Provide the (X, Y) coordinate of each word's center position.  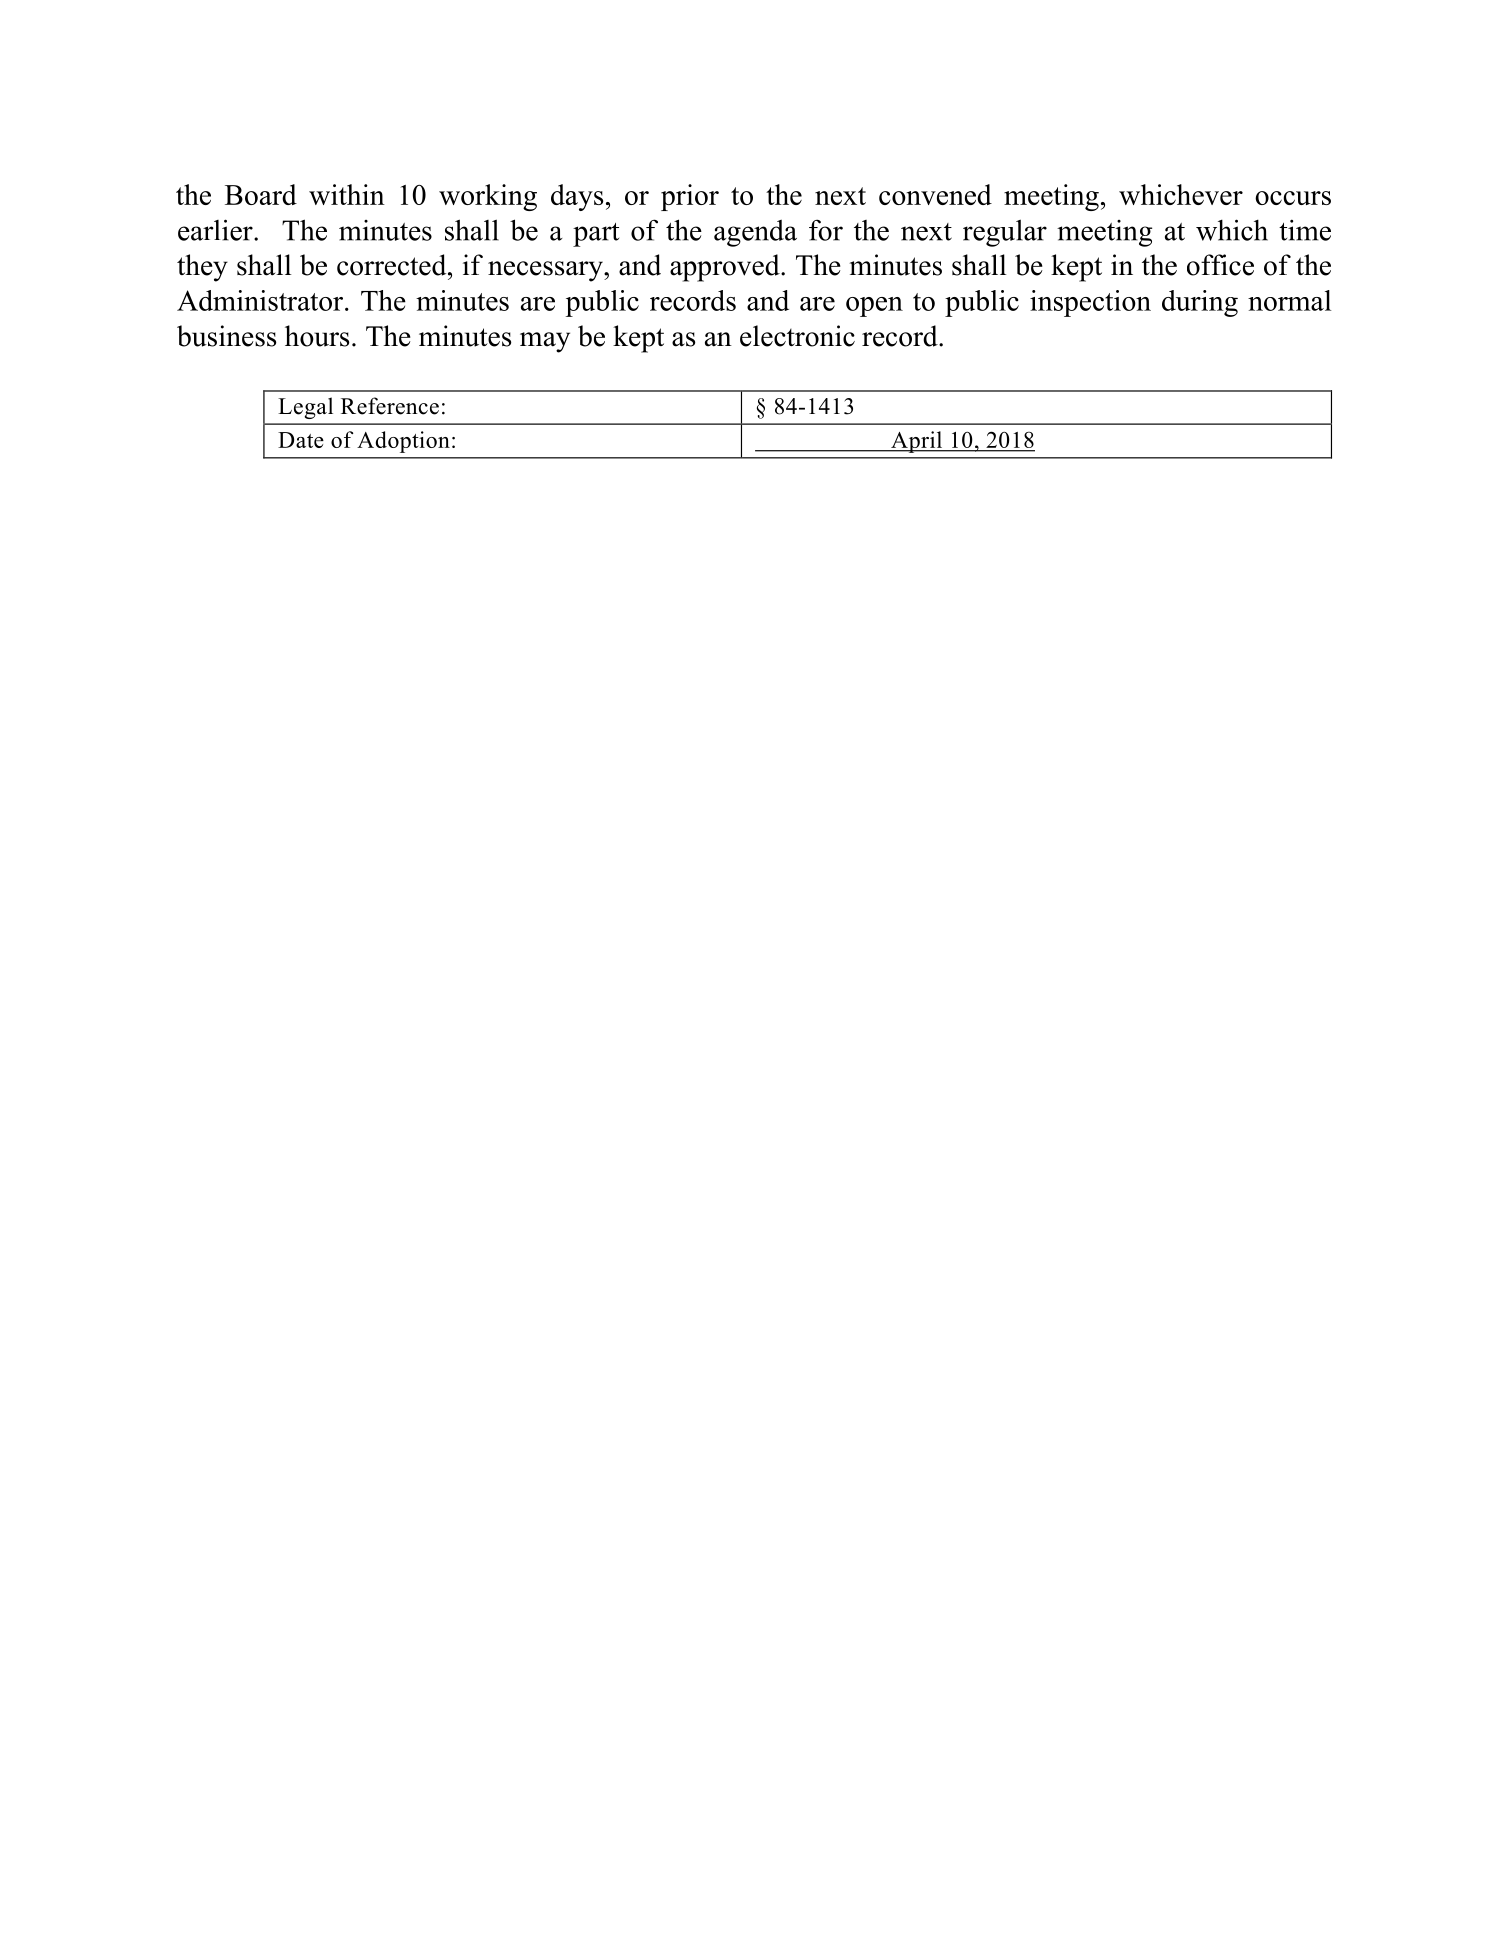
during (1200, 303)
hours (317, 336)
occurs (1293, 198)
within (347, 194)
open (874, 307)
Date (301, 440)
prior (690, 197)
